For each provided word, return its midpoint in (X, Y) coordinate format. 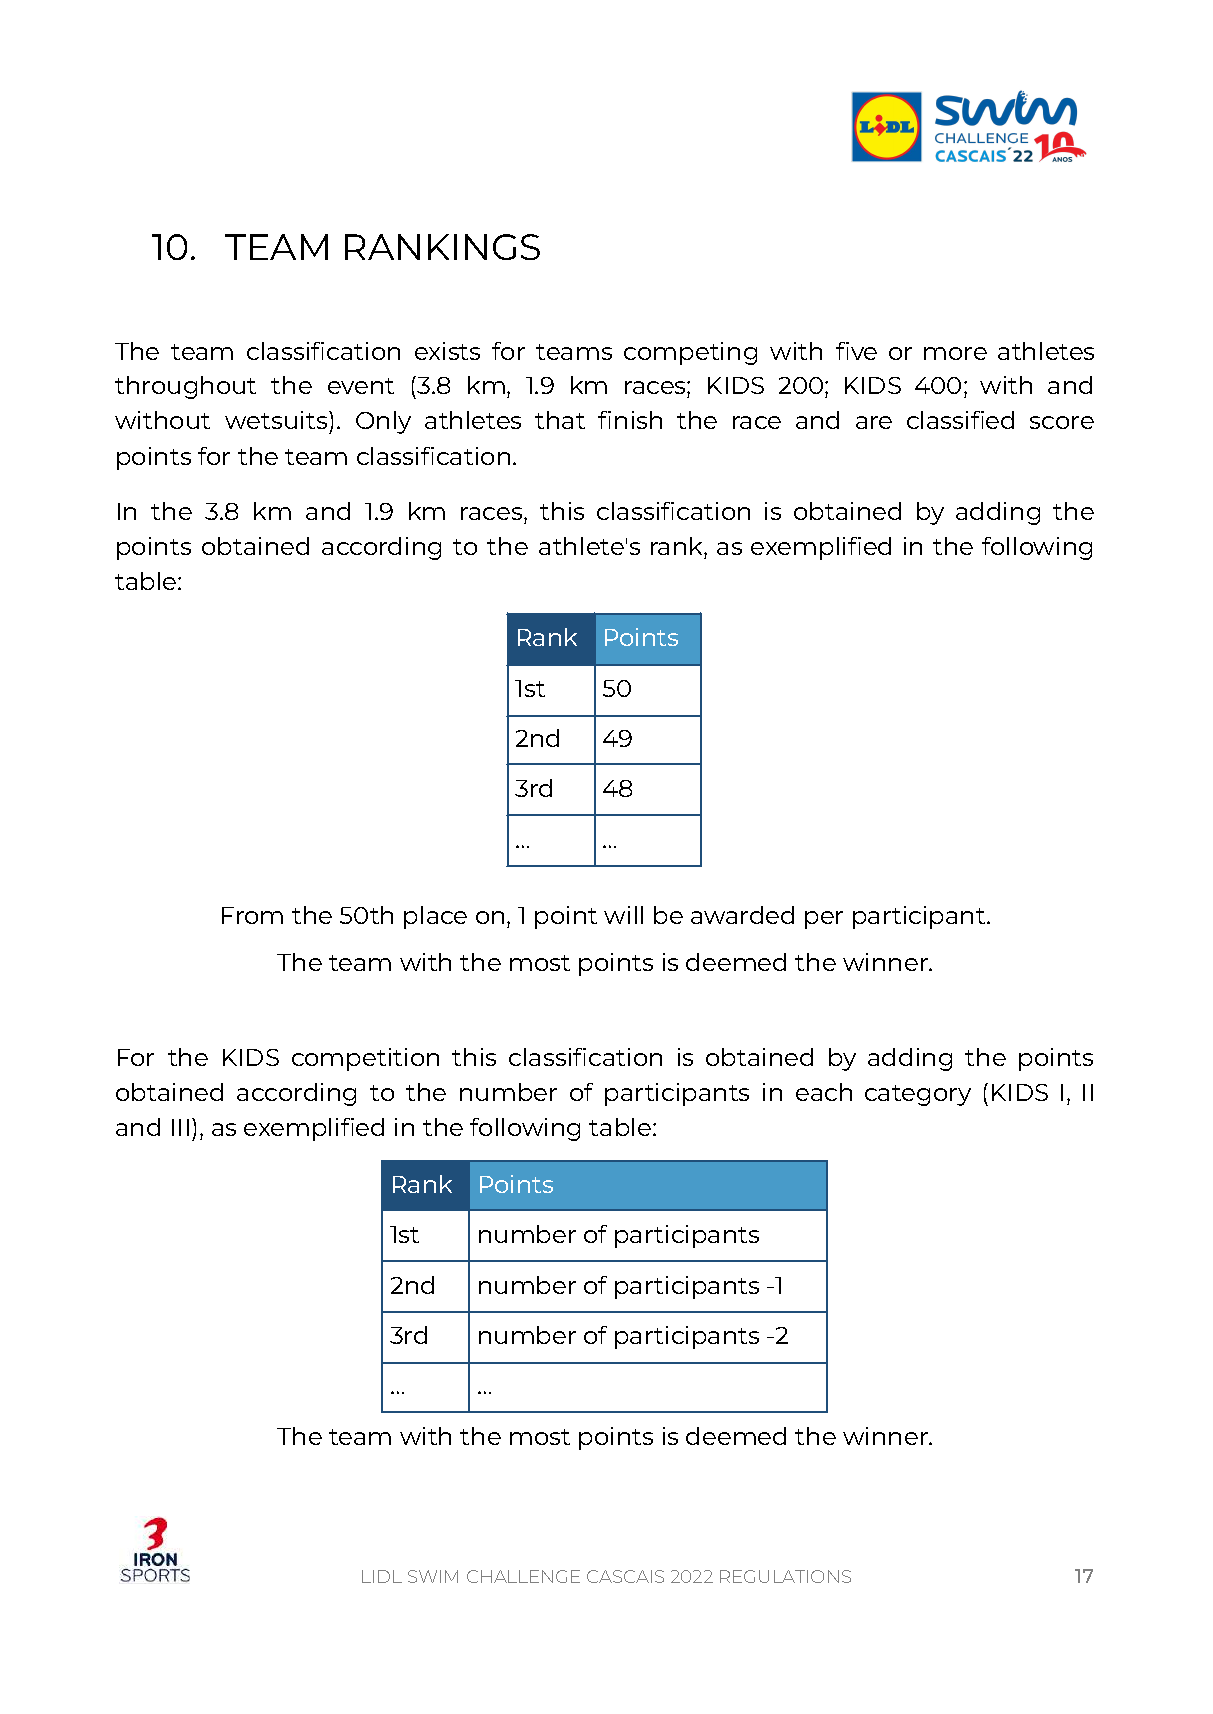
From (252, 915)
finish (630, 420)
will (623, 915)
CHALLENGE (523, 1576)
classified (960, 420)
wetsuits (277, 420)
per (824, 920)
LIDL (382, 1576)
